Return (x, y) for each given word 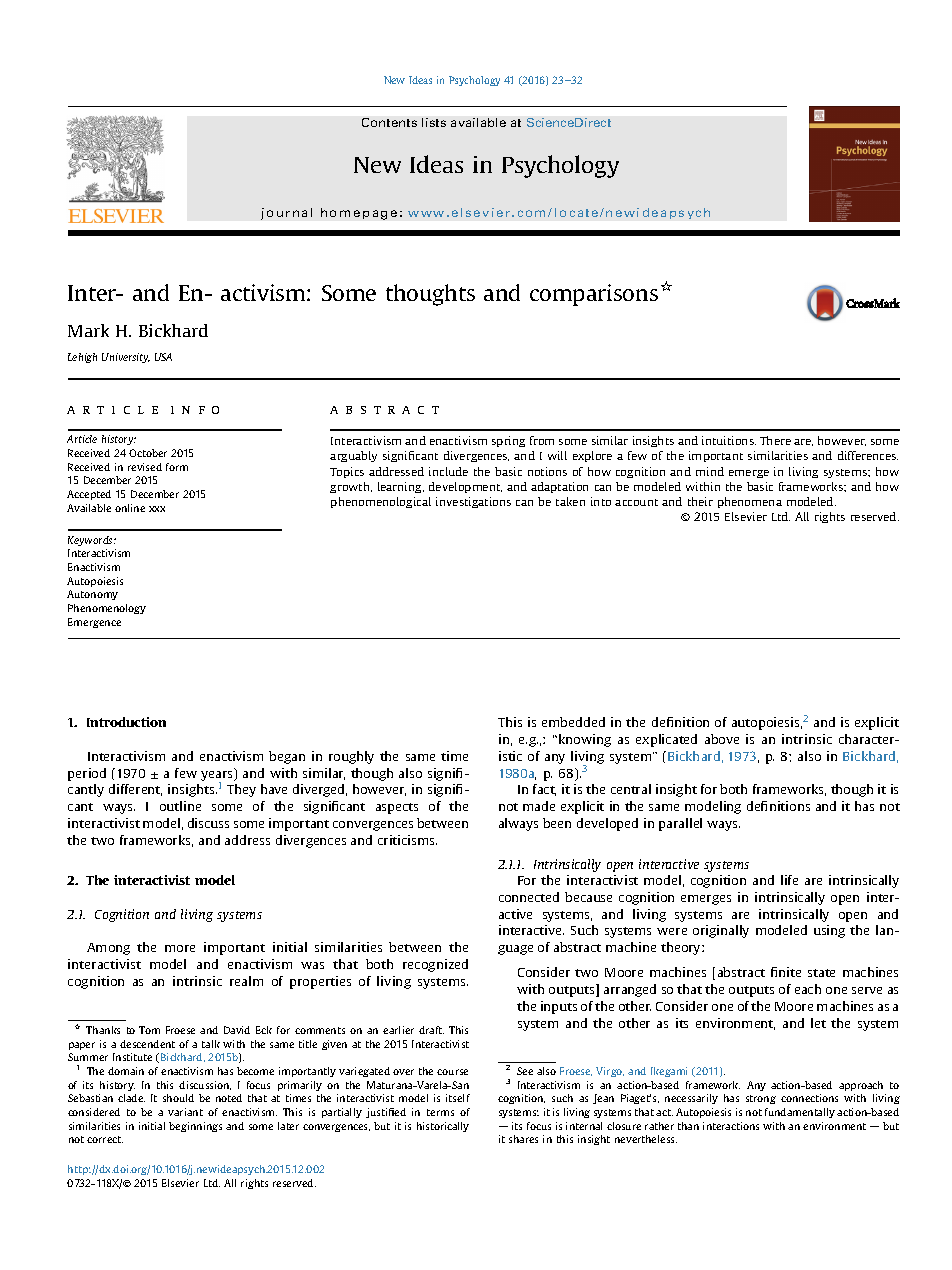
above (722, 739)
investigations (473, 502)
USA (163, 357)
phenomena (750, 502)
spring (508, 441)
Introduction (126, 722)
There (775, 440)
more (180, 948)
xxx (157, 509)
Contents (389, 122)
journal (286, 214)
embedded (573, 722)
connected (529, 897)
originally (721, 931)
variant (185, 1112)
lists (434, 122)
